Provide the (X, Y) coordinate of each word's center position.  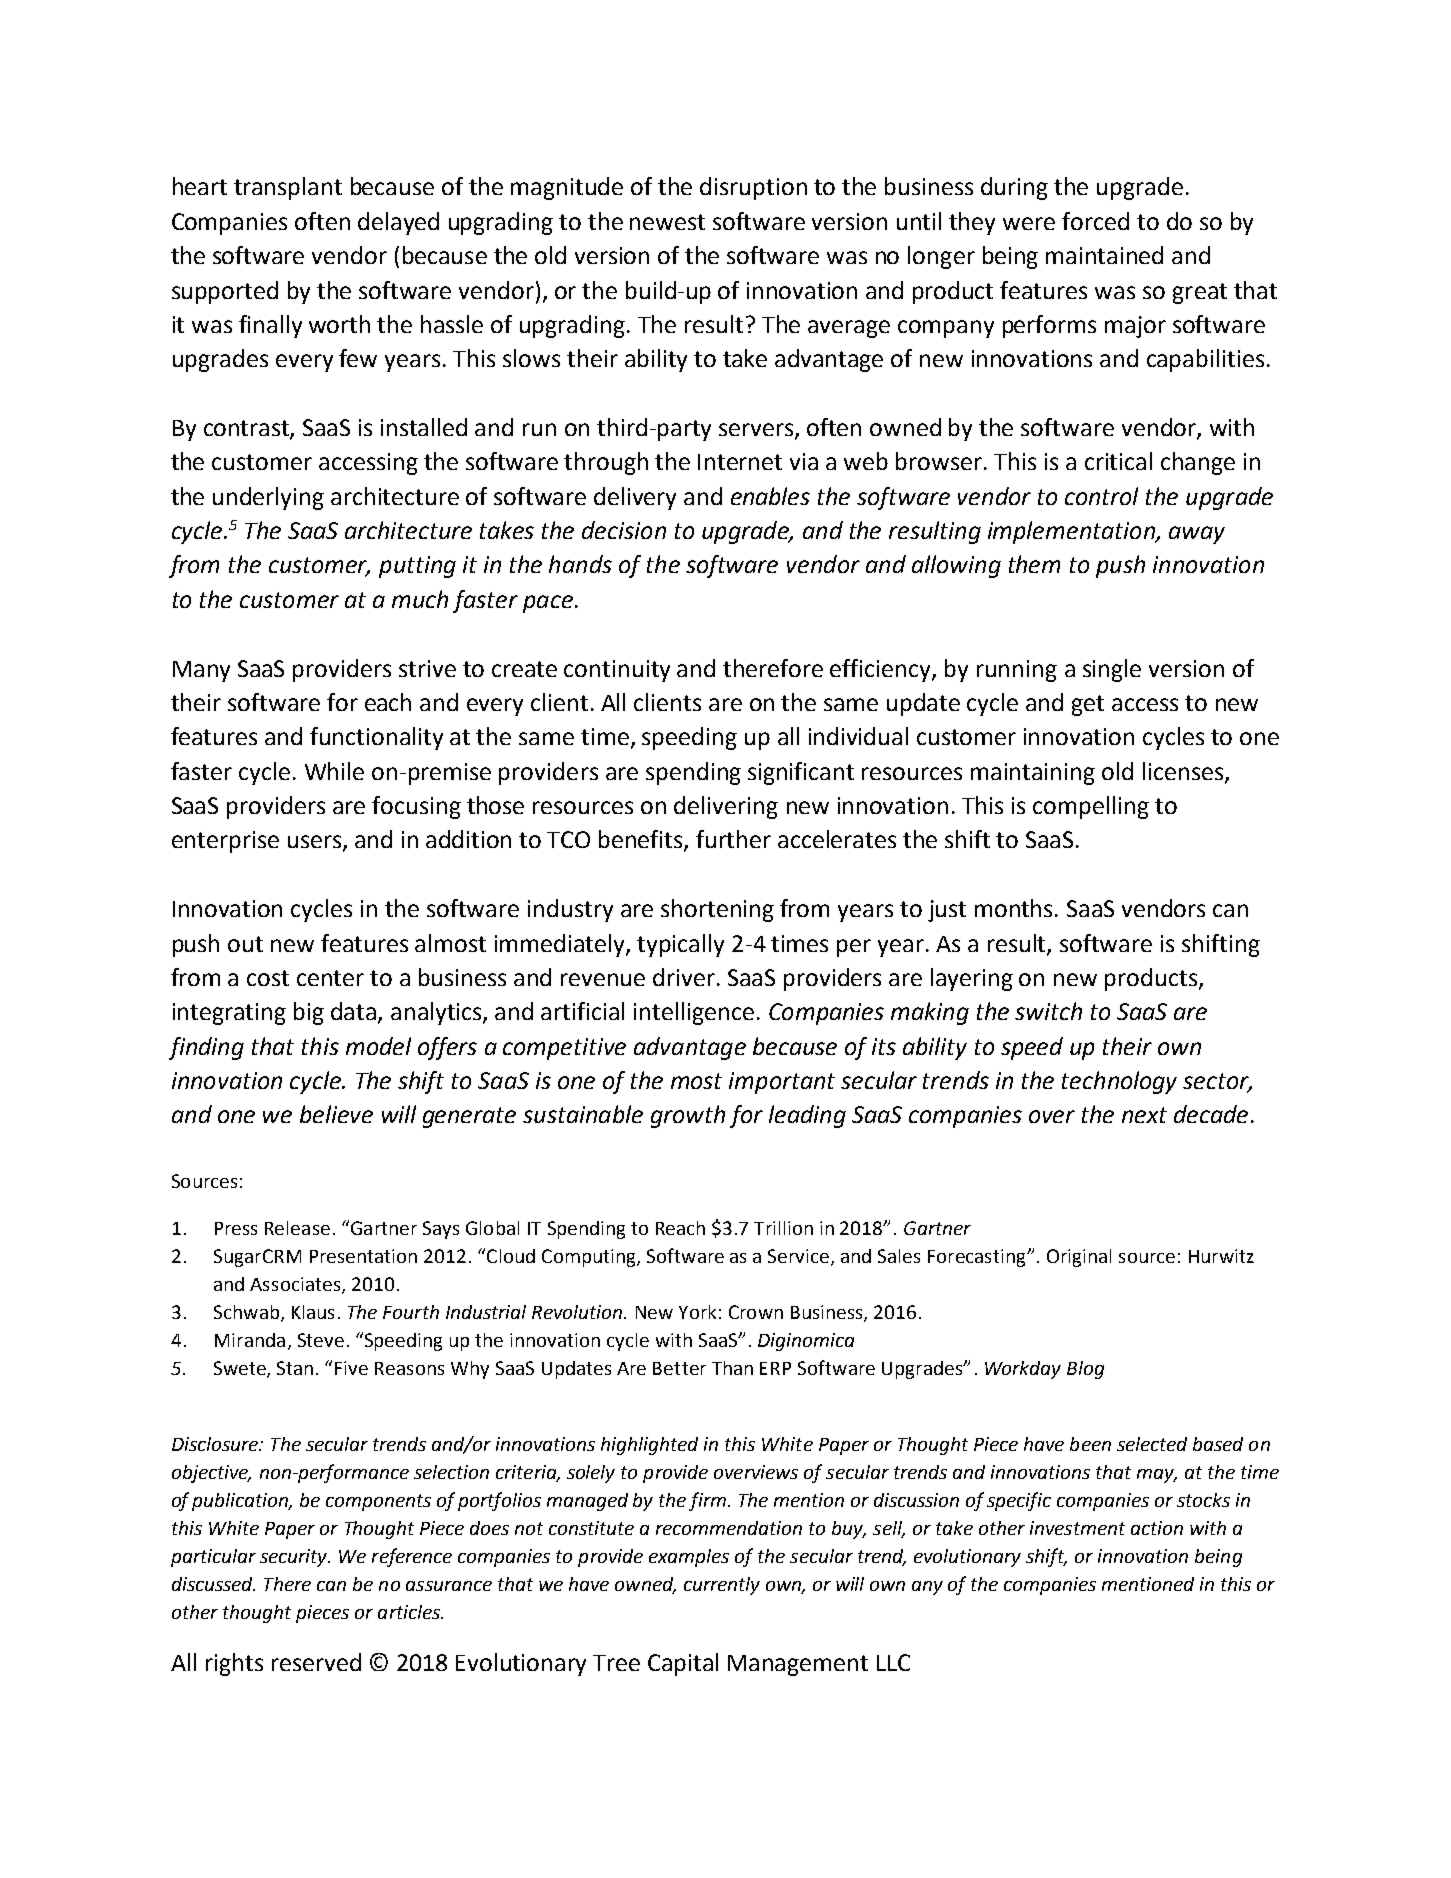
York (697, 1312)
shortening (717, 910)
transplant (288, 188)
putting (417, 567)
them (1034, 564)
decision (624, 530)
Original (1079, 1258)
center (330, 978)
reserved (316, 1662)
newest (667, 222)
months (1013, 908)
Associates (296, 1285)
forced (1095, 221)
